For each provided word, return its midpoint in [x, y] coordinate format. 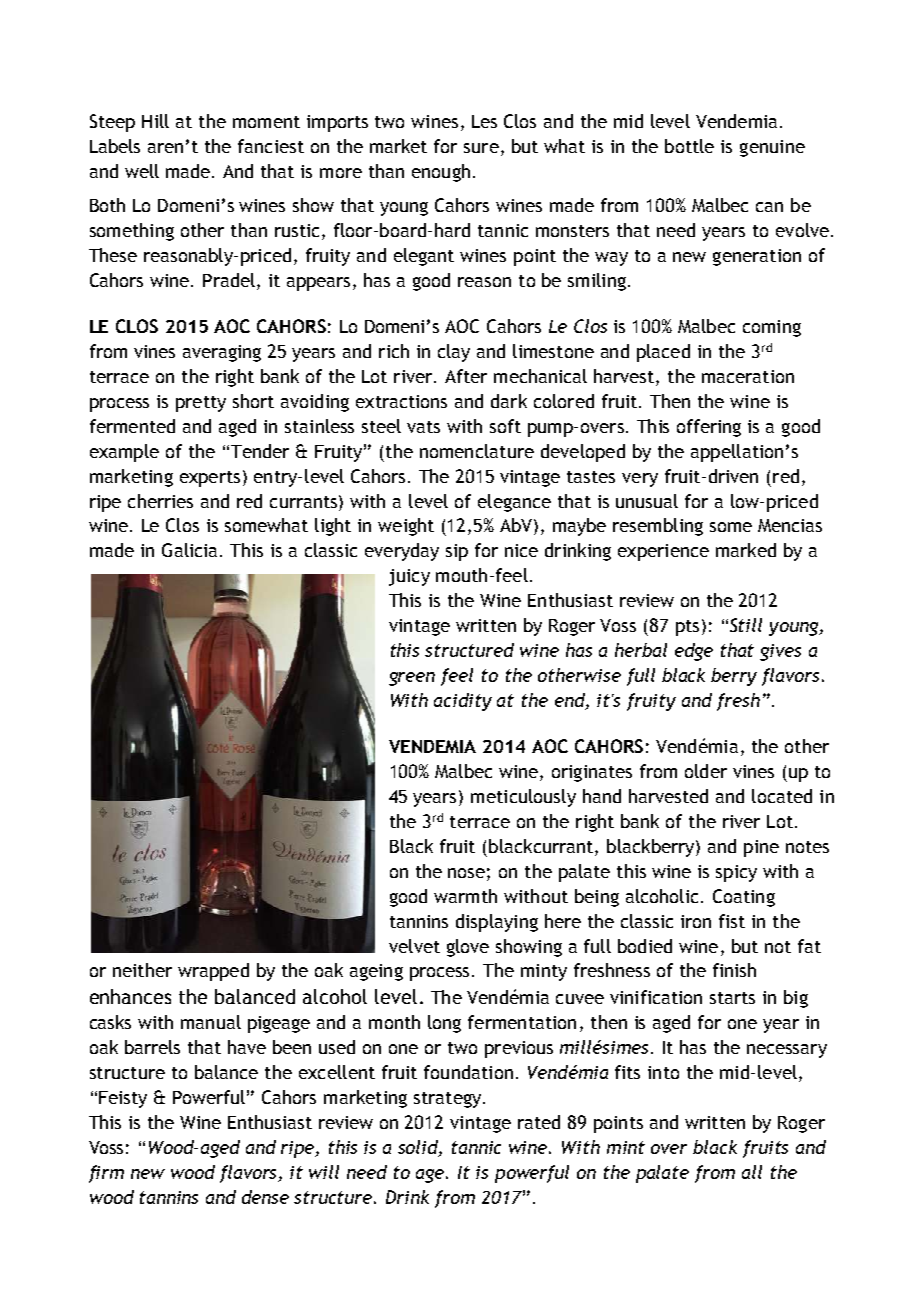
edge [694, 652]
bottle [689, 146]
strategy [449, 1100]
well [142, 171]
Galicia [189, 550]
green [412, 679]
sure [481, 148]
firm [106, 1174]
